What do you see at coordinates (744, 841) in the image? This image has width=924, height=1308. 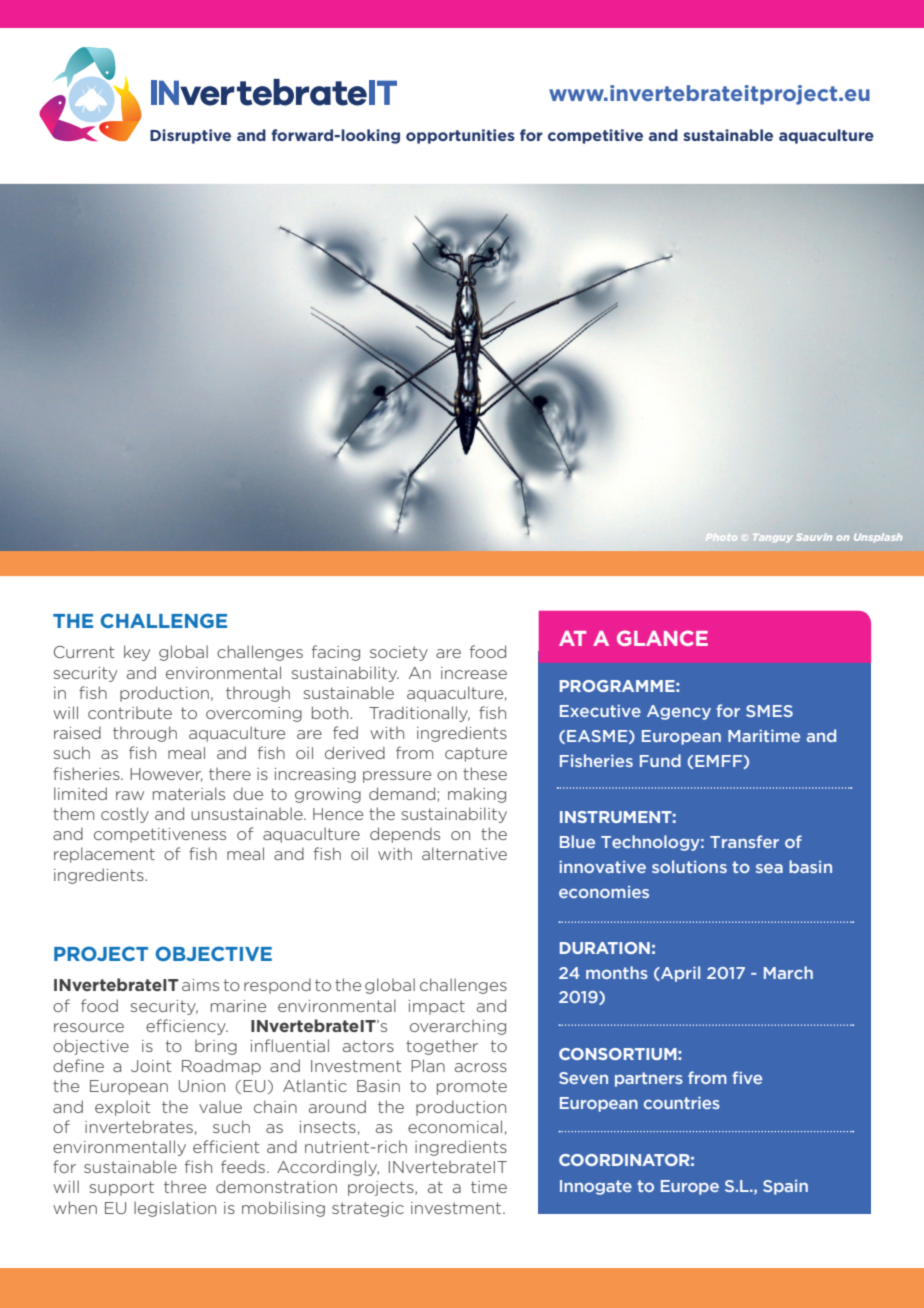 I see `Transfer` at bounding box center [744, 841].
